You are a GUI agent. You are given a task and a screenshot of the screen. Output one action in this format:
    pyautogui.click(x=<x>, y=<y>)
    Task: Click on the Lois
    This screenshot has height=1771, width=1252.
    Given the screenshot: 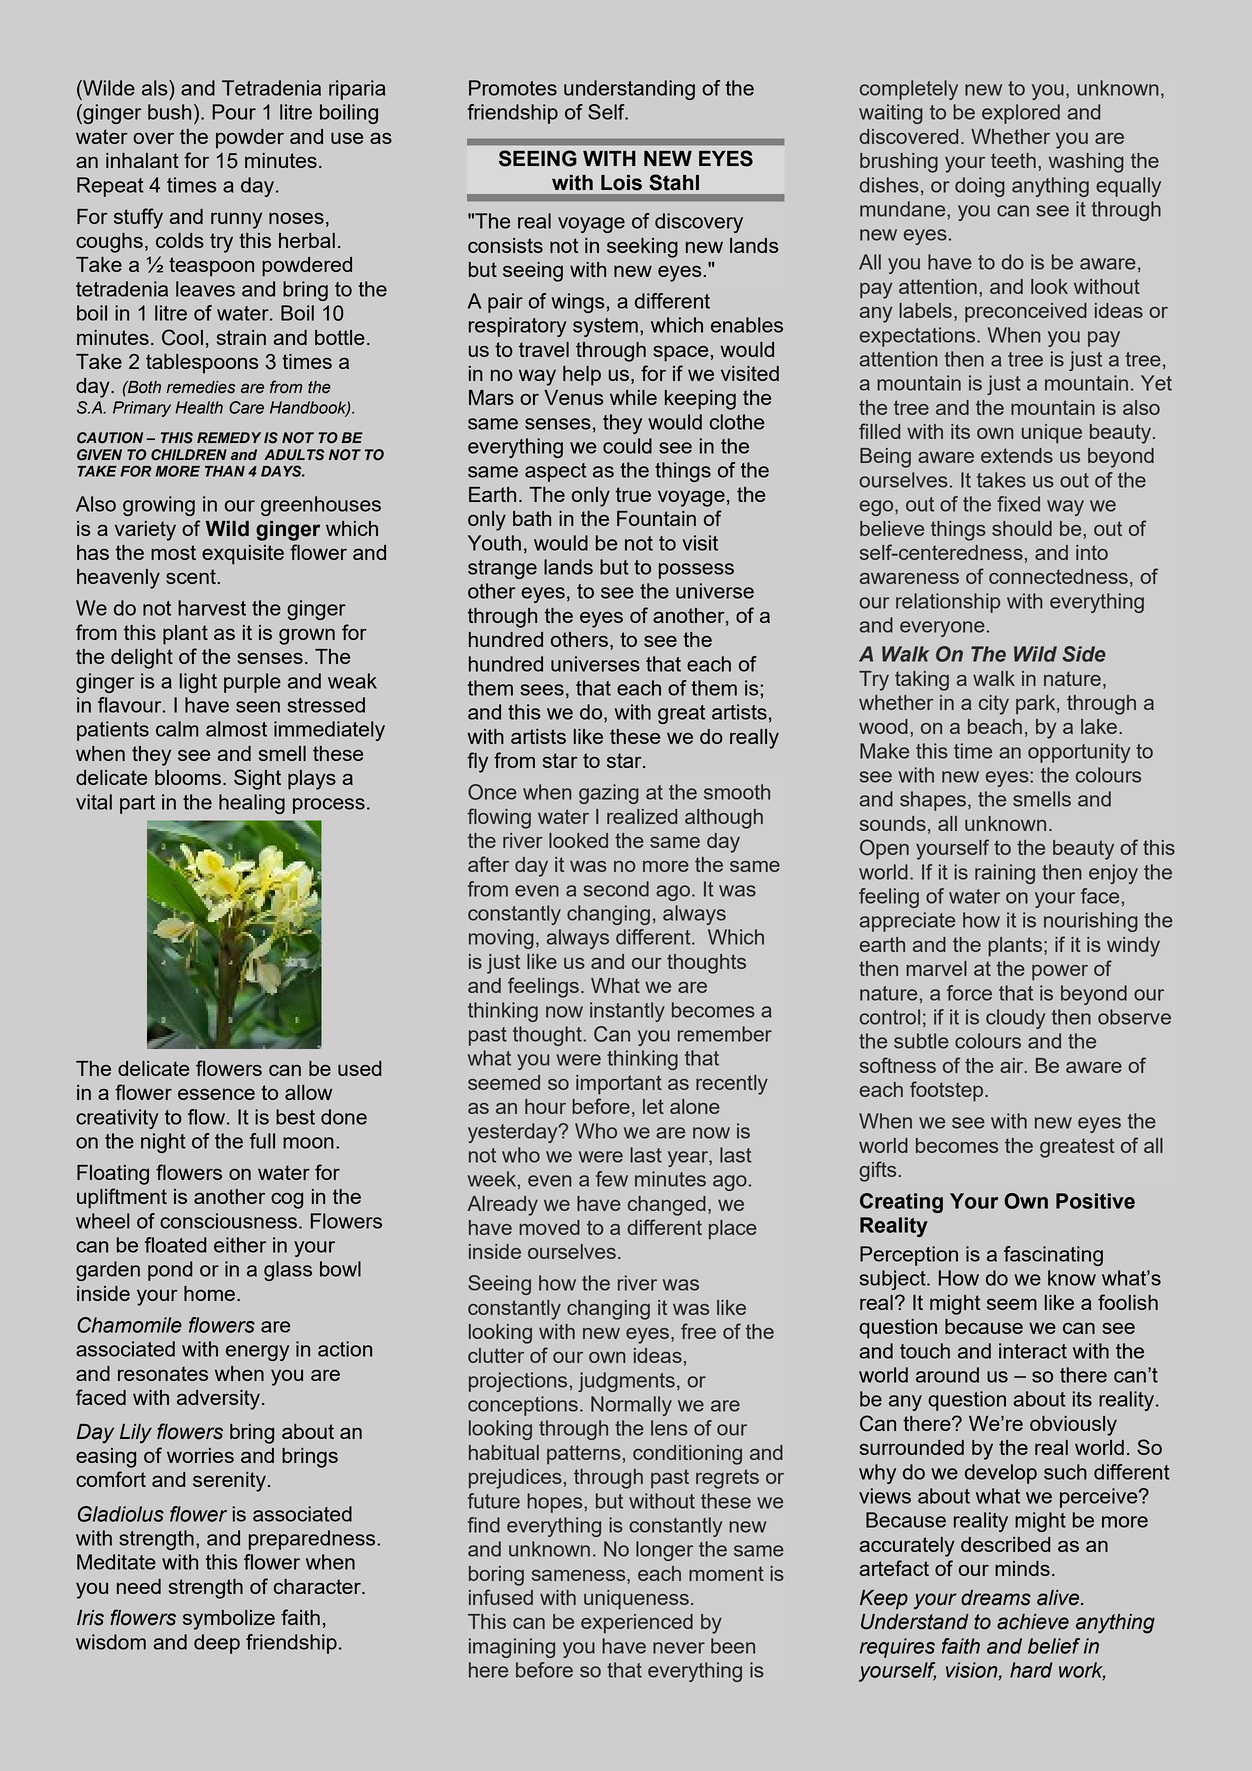 What is the action you would take?
    pyautogui.click(x=621, y=183)
